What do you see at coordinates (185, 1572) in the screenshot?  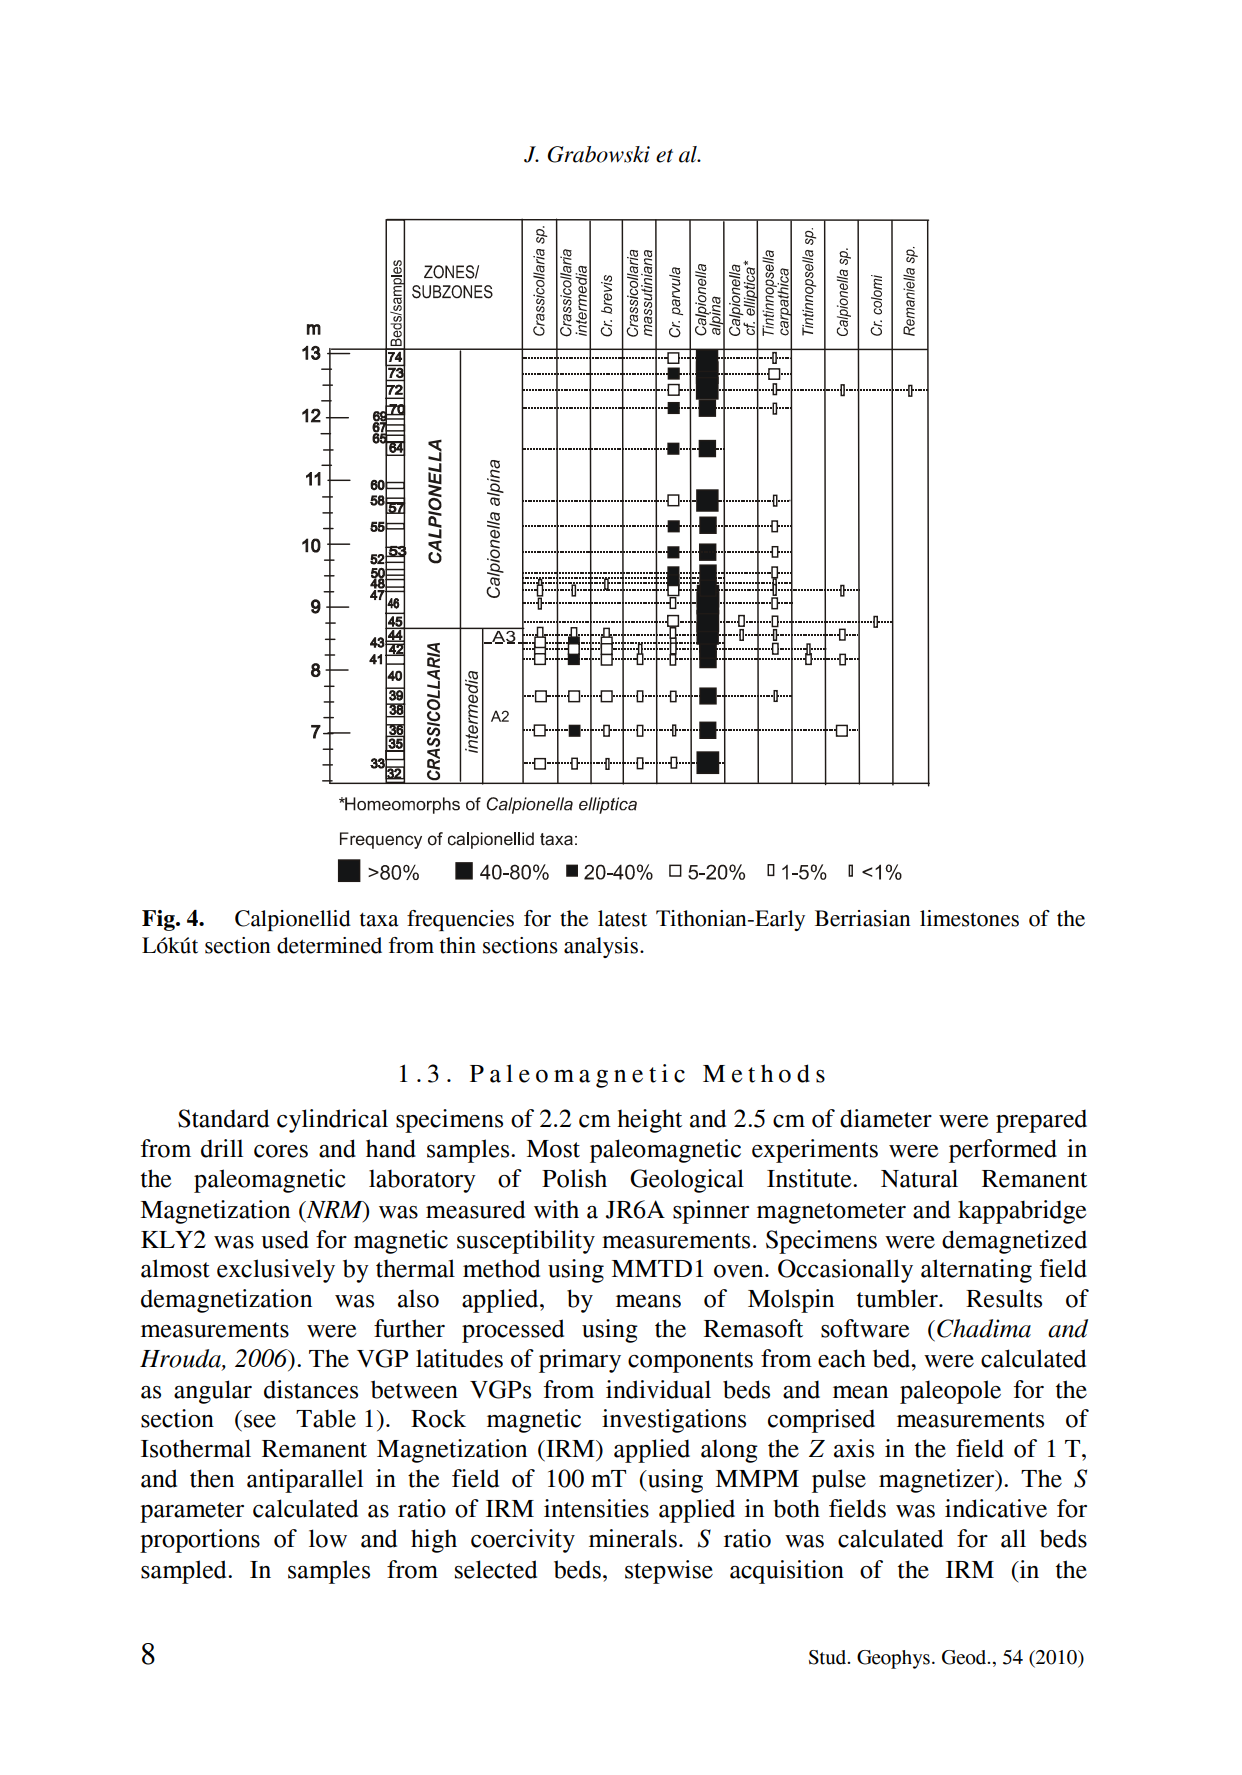 I see `sampled` at bounding box center [185, 1572].
